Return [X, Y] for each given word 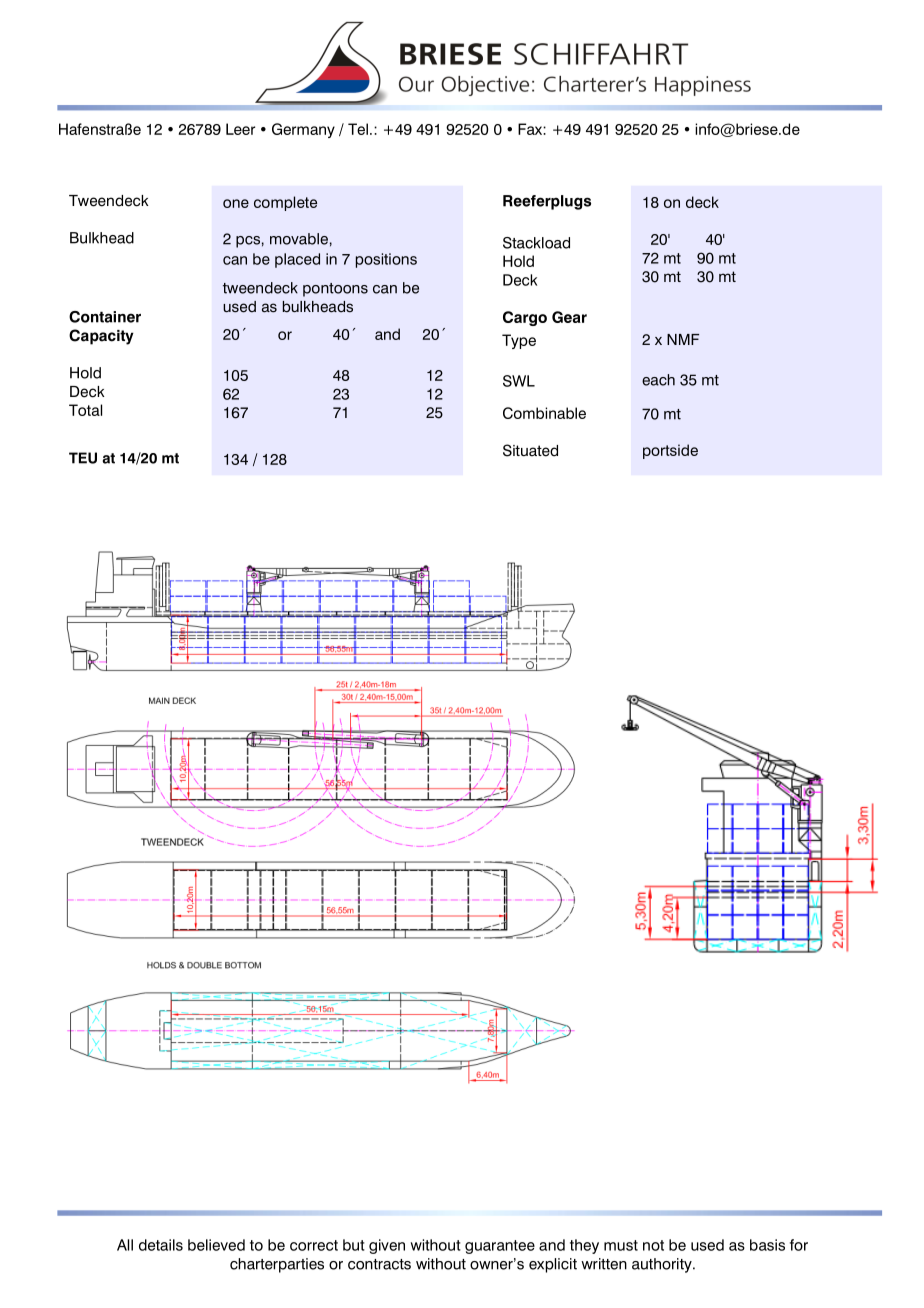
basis [767, 1245]
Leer [240, 129]
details [161, 1245]
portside [670, 451]
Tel [358, 129]
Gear [569, 317]
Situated [530, 450]
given [387, 1246]
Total [85, 410]
